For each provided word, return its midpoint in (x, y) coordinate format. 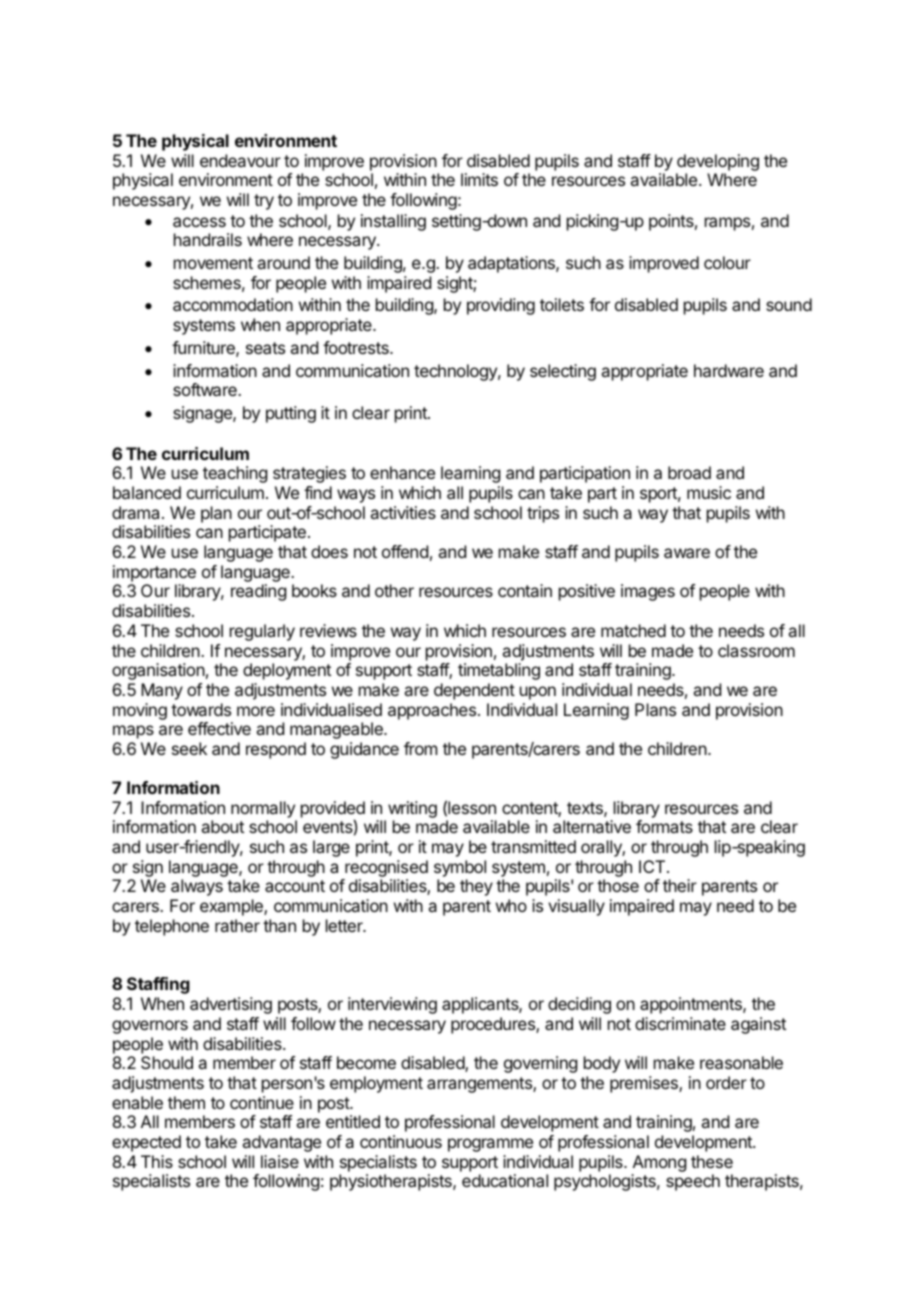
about (222, 826)
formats (664, 826)
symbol (460, 868)
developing (718, 162)
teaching (235, 474)
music (709, 492)
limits (479, 179)
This (157, 1161)
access (199, 222)
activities (403, 512)
